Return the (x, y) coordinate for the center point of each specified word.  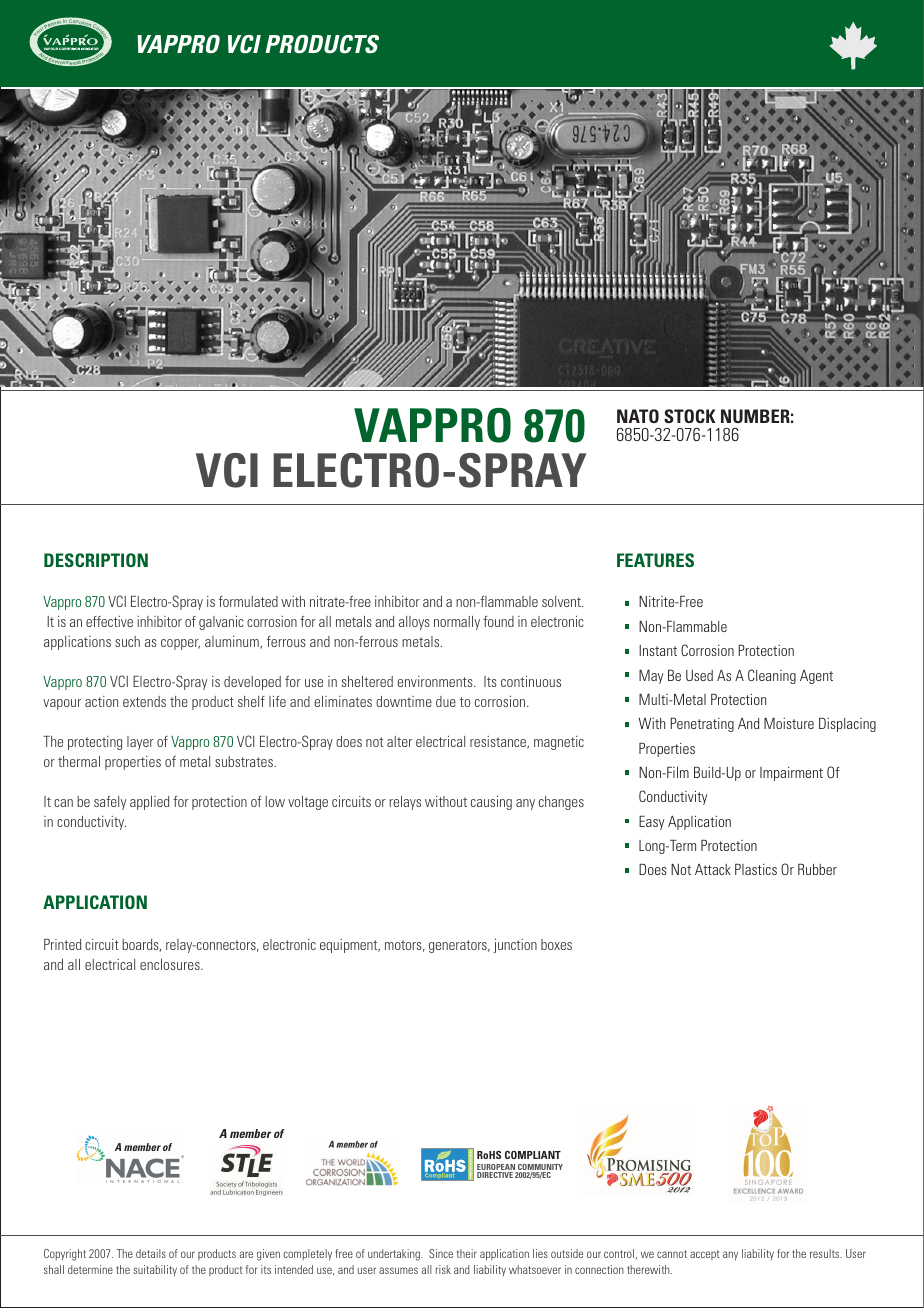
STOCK (690, 416)
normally (457, 623)
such (127, 641)
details (151, 1253)
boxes (556, 944)
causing (491, 803)
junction (515, 946)
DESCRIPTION (96, 560)
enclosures (171, 964)
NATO (638, 416)
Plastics (756, 869)
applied (149, 803)
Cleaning (772, 676)
